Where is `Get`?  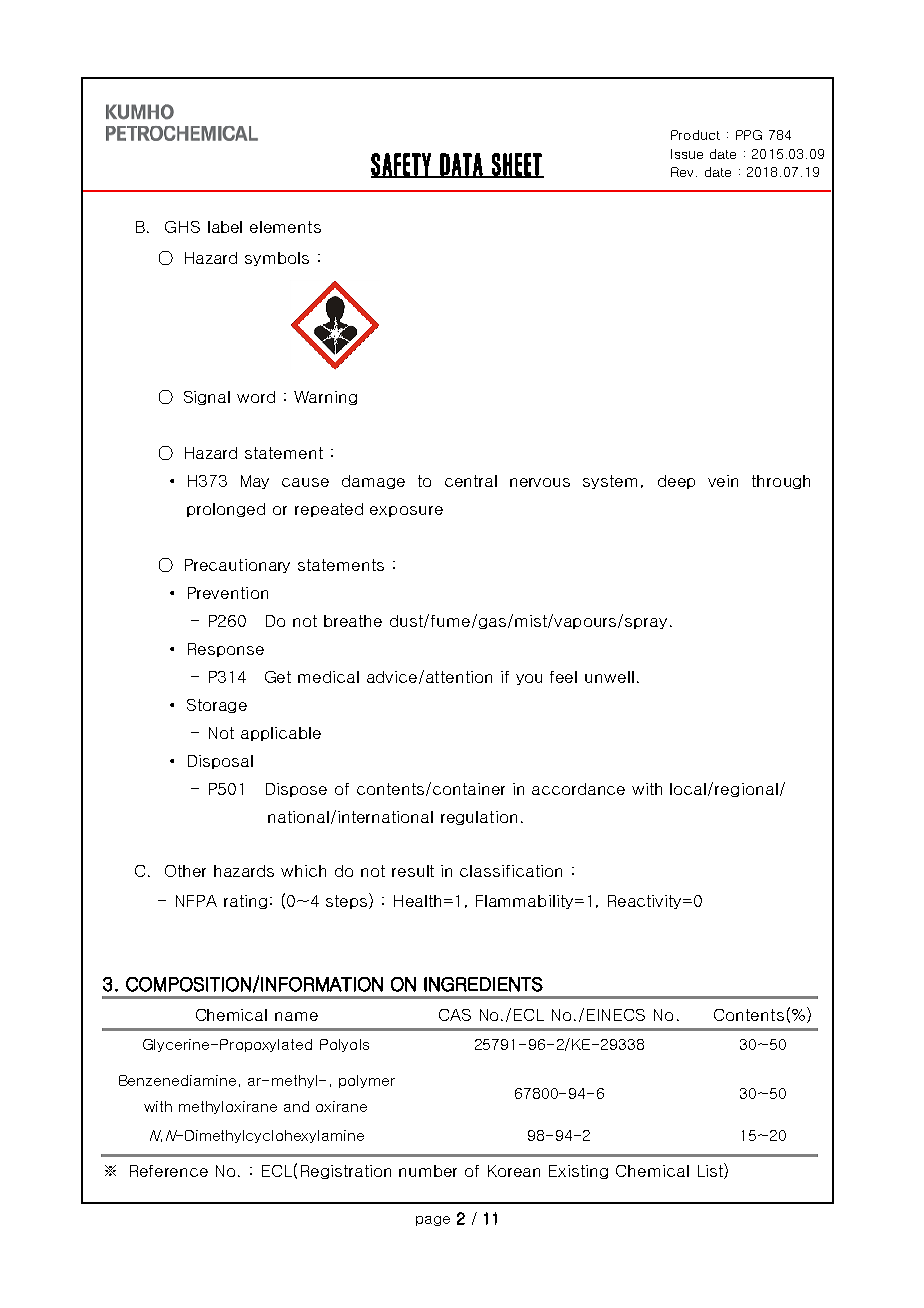
Get is located at coordinates (278, 677).
